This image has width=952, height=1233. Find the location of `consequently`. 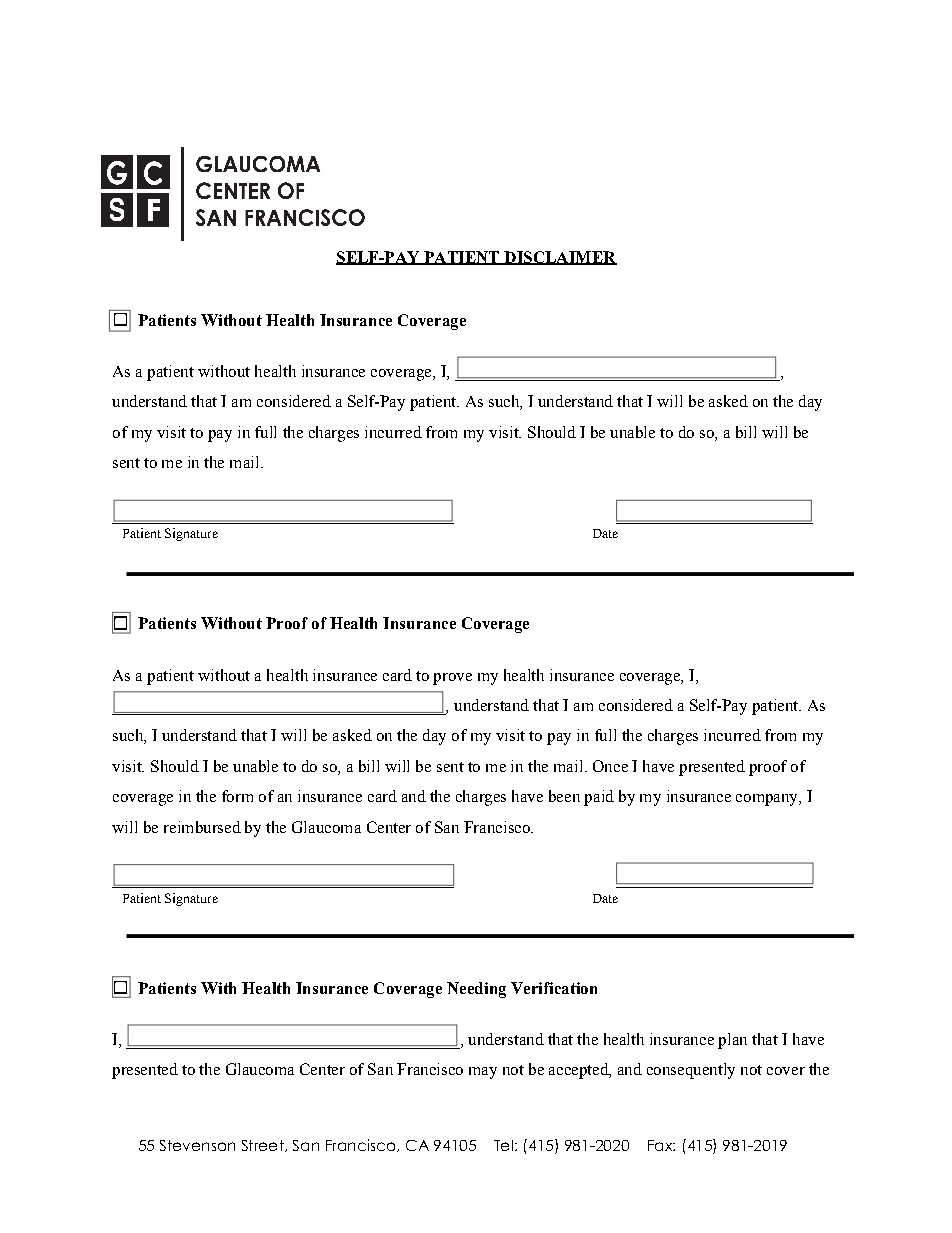

consequently is located at coordinates (691, 1071).
